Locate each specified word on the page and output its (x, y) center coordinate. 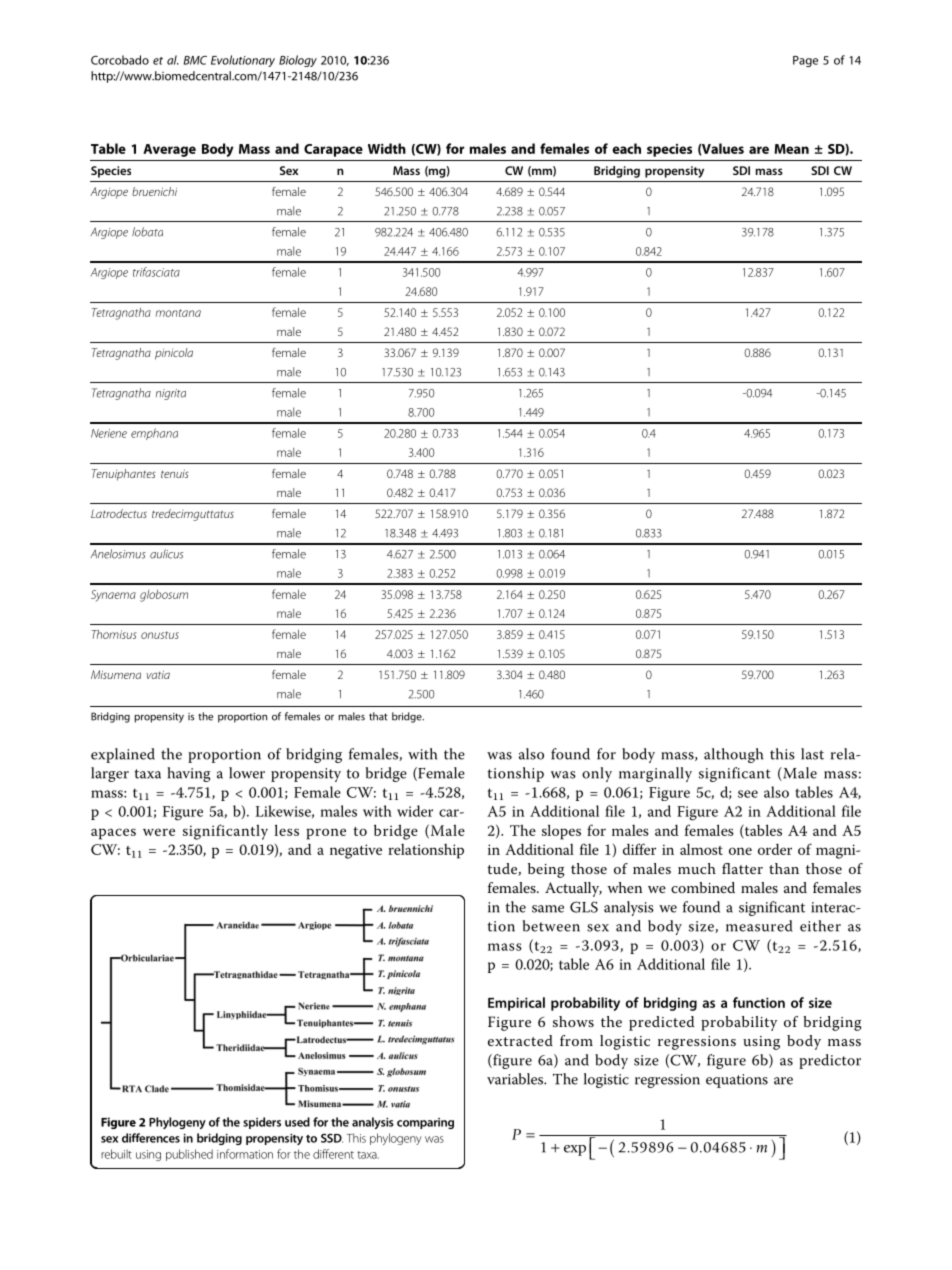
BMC (195, 60)
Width (387, 148)
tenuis (175, 473)
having (189, 774)
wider (415, 811)
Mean (792, 149)
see (748, 794)
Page (805, 61)
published (189, 1155)
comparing (425, 1123)
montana (178, 313)
